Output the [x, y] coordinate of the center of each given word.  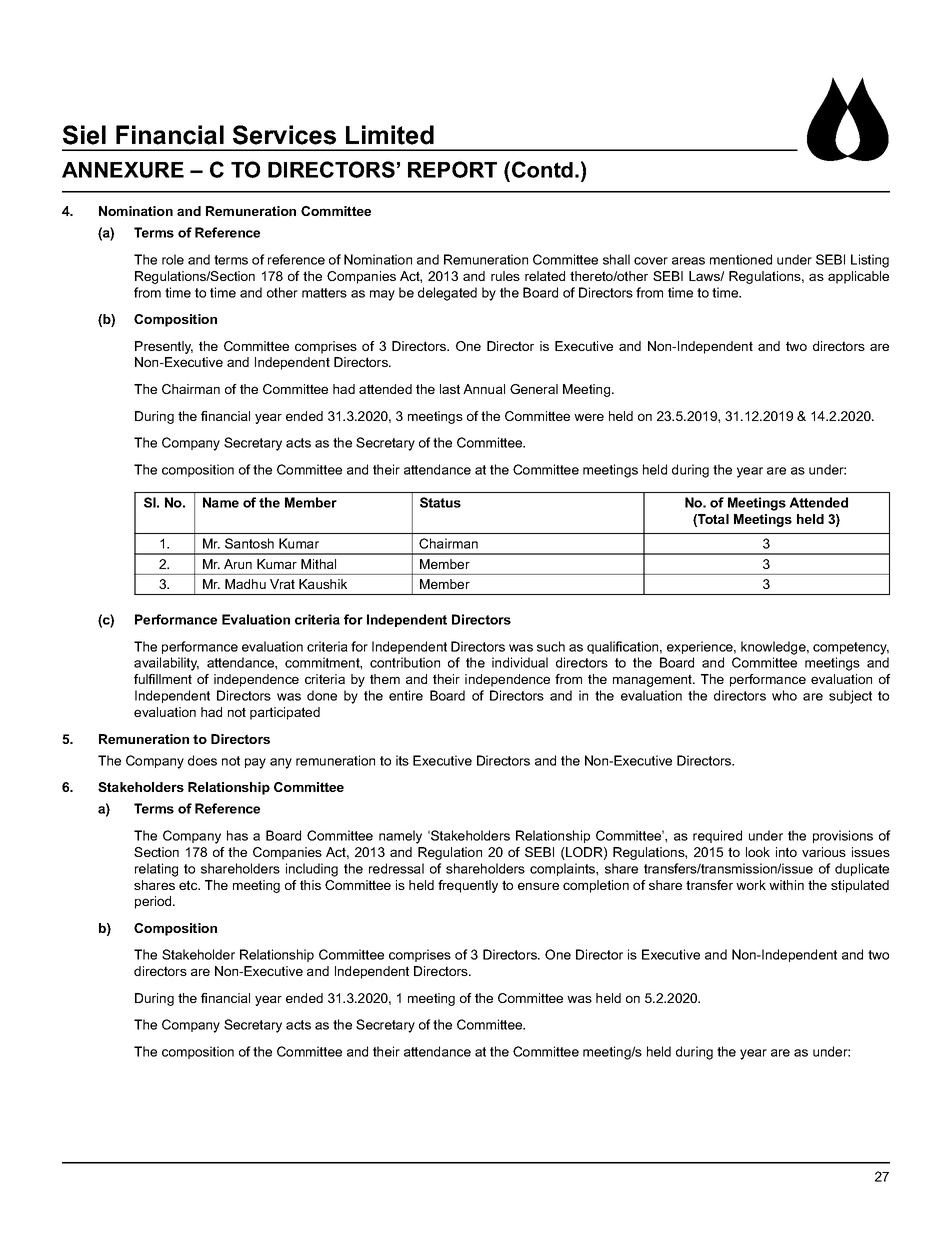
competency [851, 648]
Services [284, 135]
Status [440, 502]
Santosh [249, 543]
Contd [542, 169]
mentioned [741, 259]
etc [189, 885]
